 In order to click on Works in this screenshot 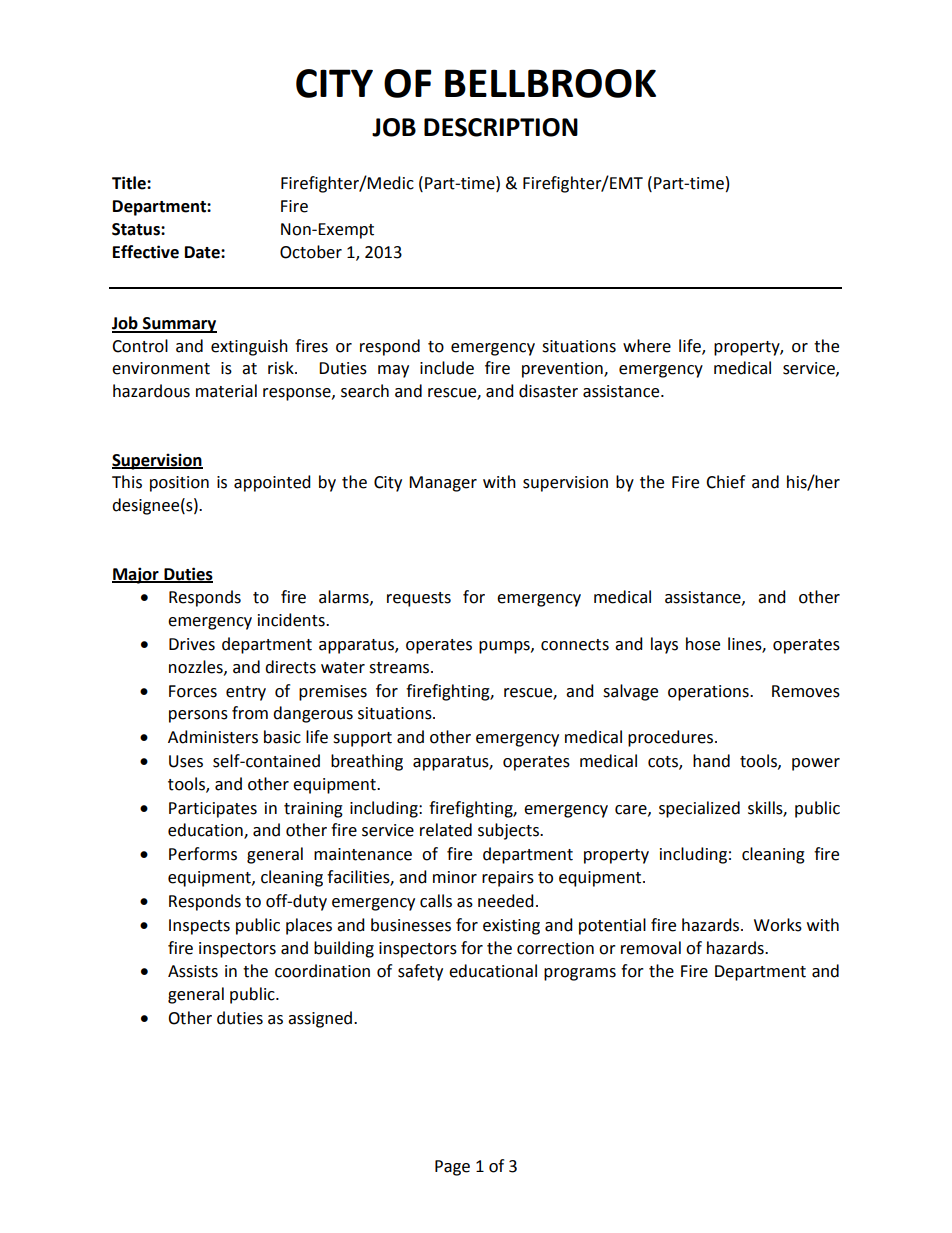, I will do `click(778, 925)`.
